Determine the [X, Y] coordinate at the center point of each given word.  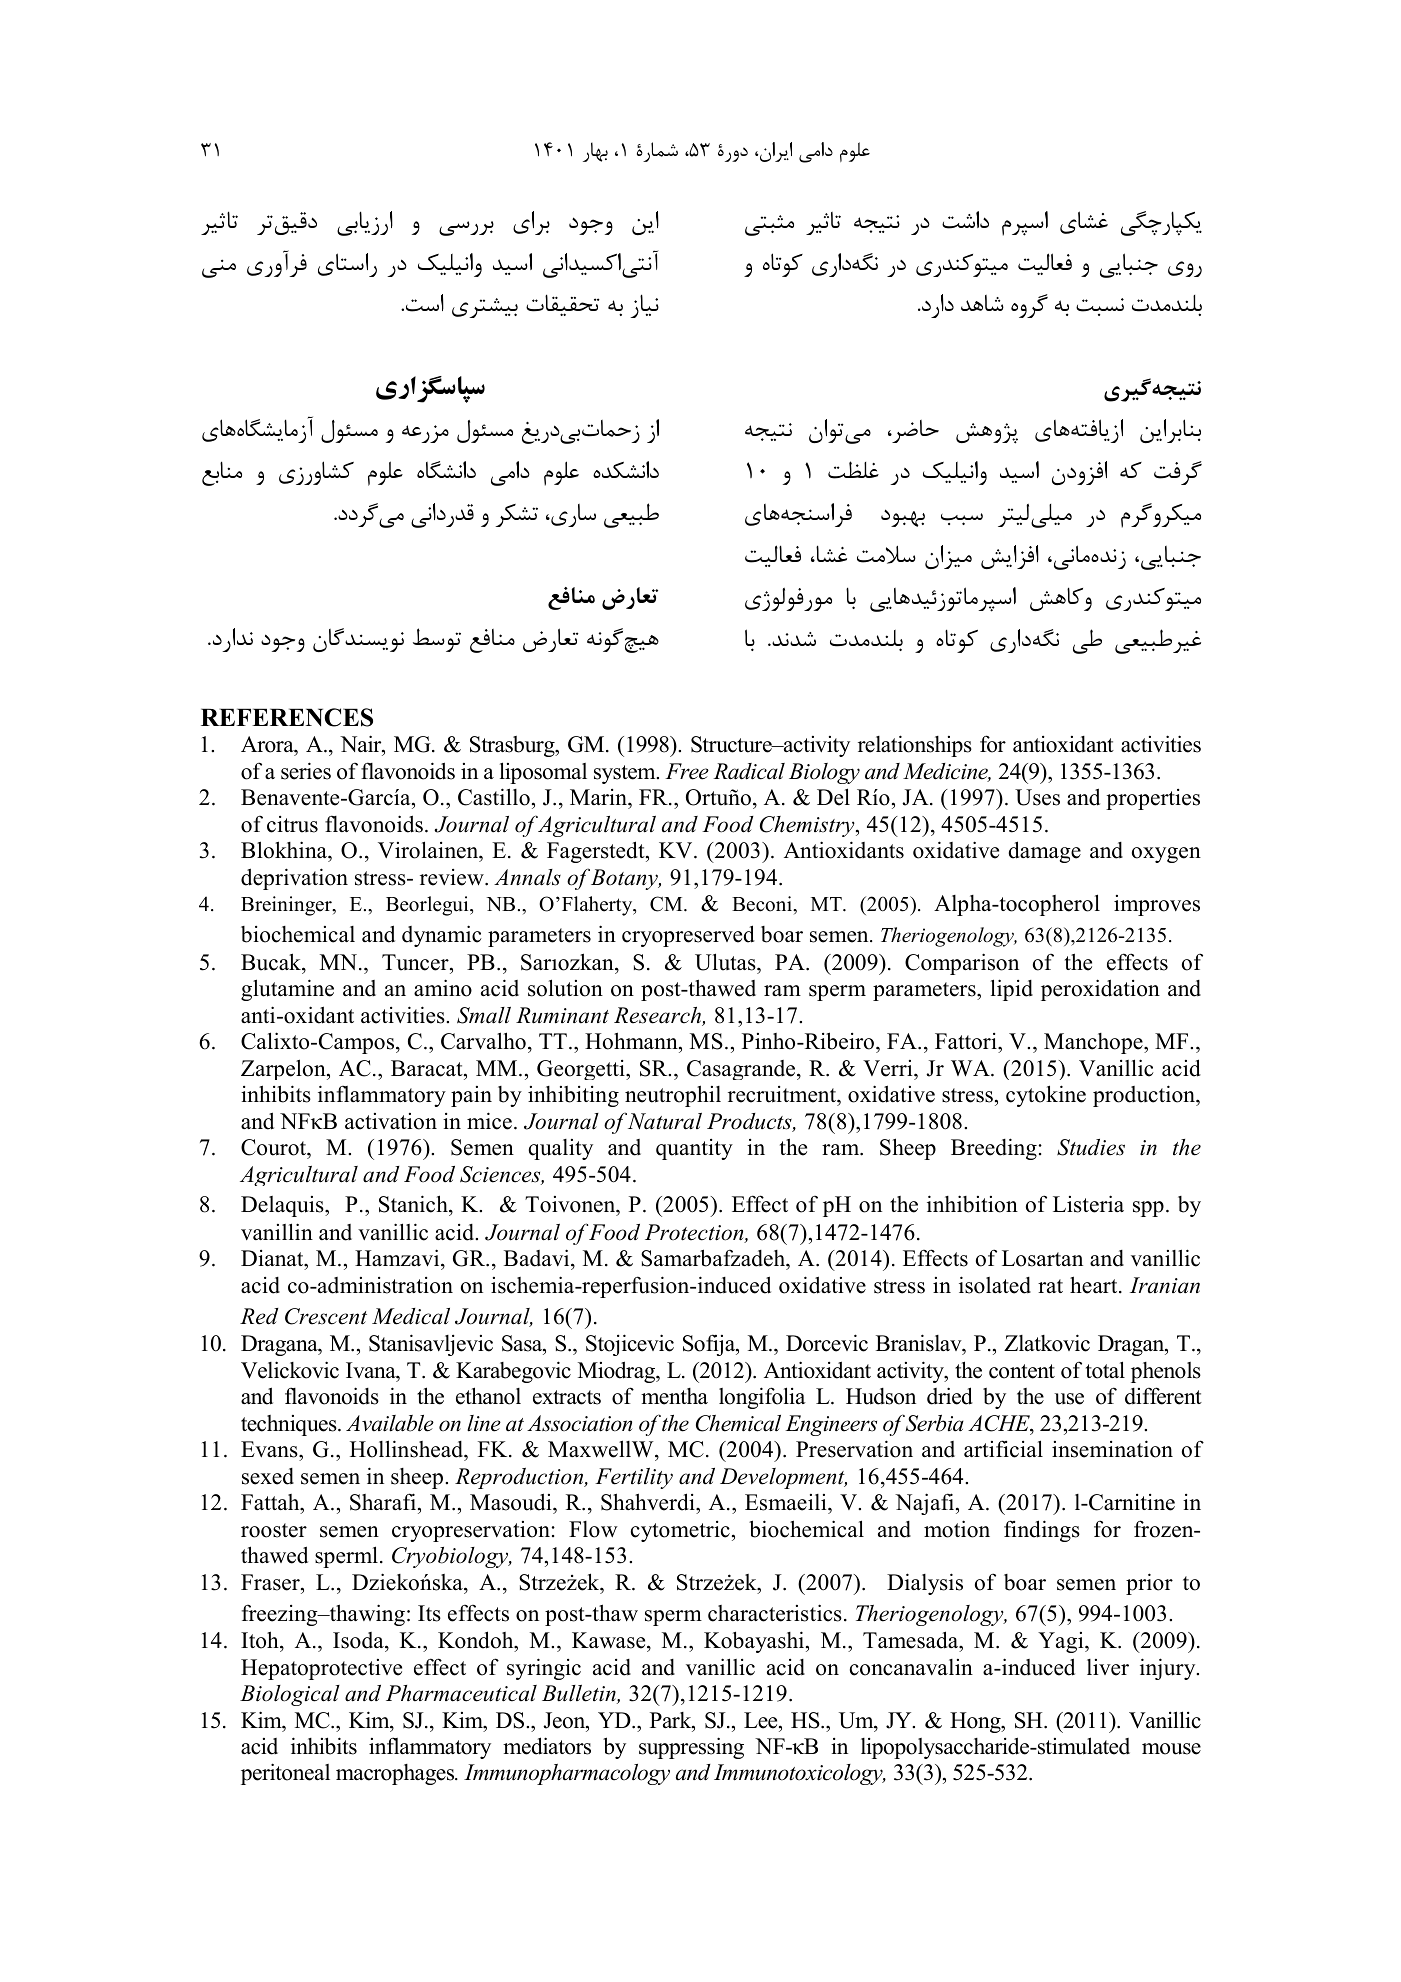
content [1022, 1371]
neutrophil [673, 1096]
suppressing [691, 1748]
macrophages [396, 1774]
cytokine [1046, 1096]
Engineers [831, 1425]
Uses [1037, 797]
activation [391, 1121]
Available [390, 1423]
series [306, 771]
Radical [749, 771]
